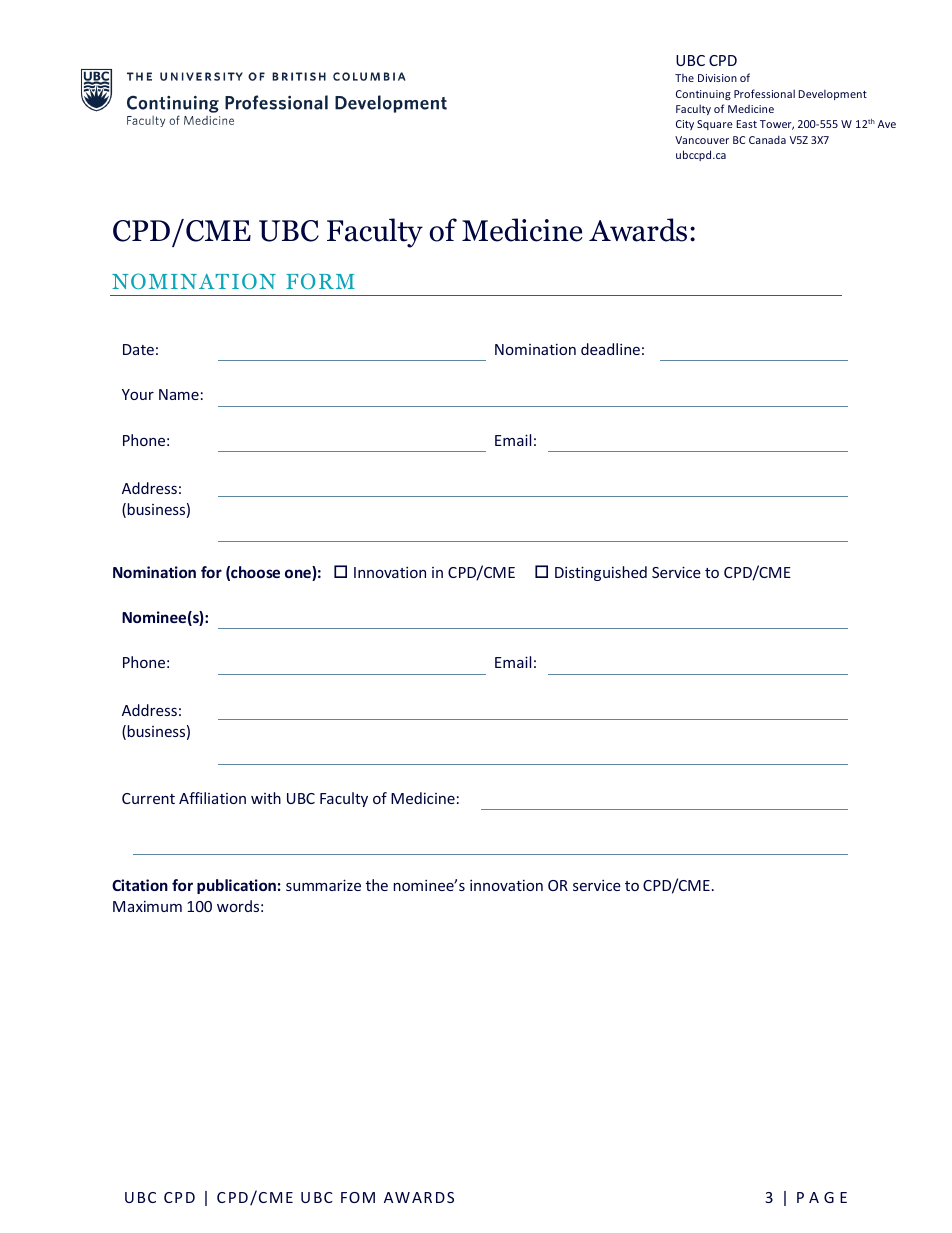  I want to click on Current, so click(148, 798).
